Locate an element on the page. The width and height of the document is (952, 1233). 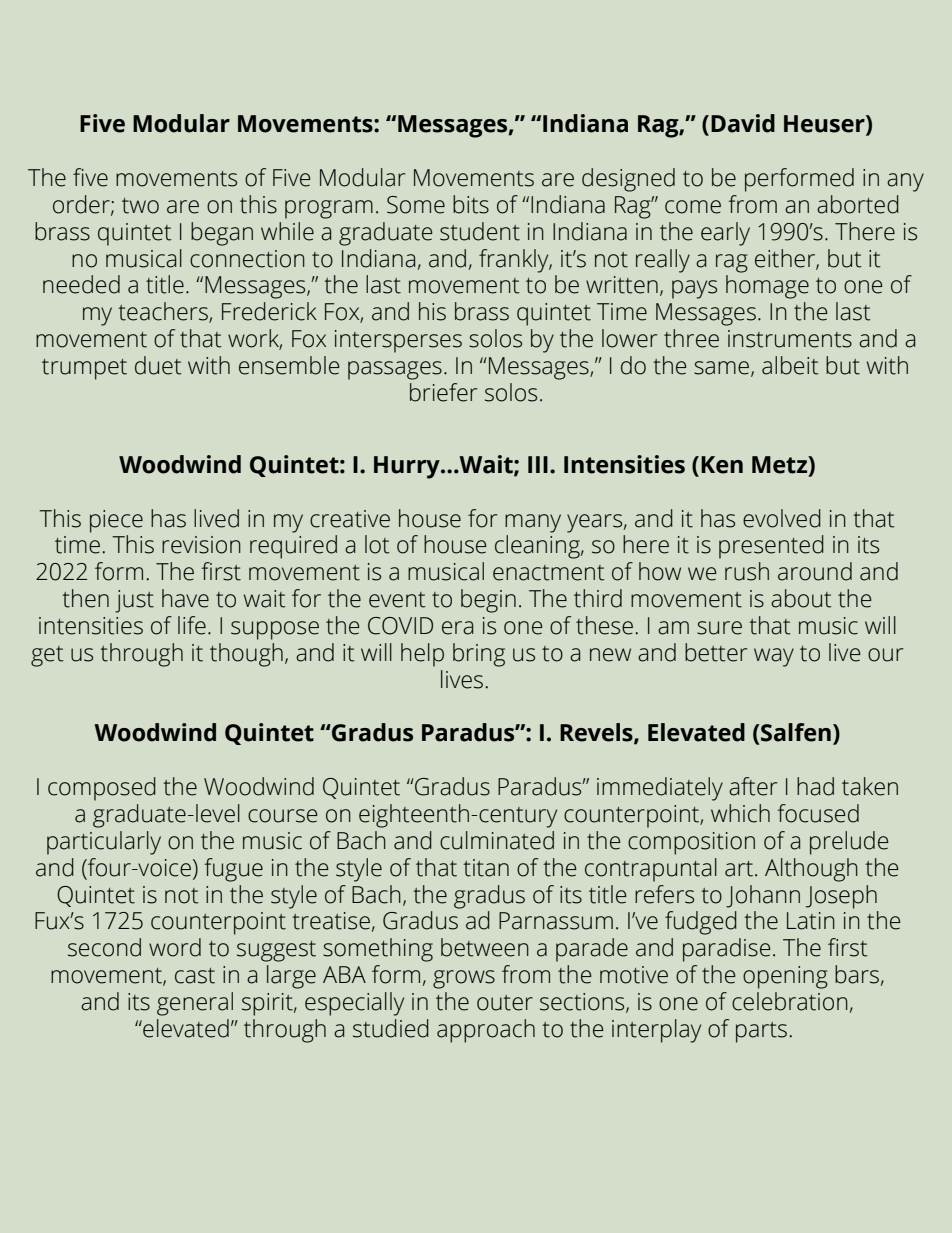
briefer is located at coordinates (443, 392).
